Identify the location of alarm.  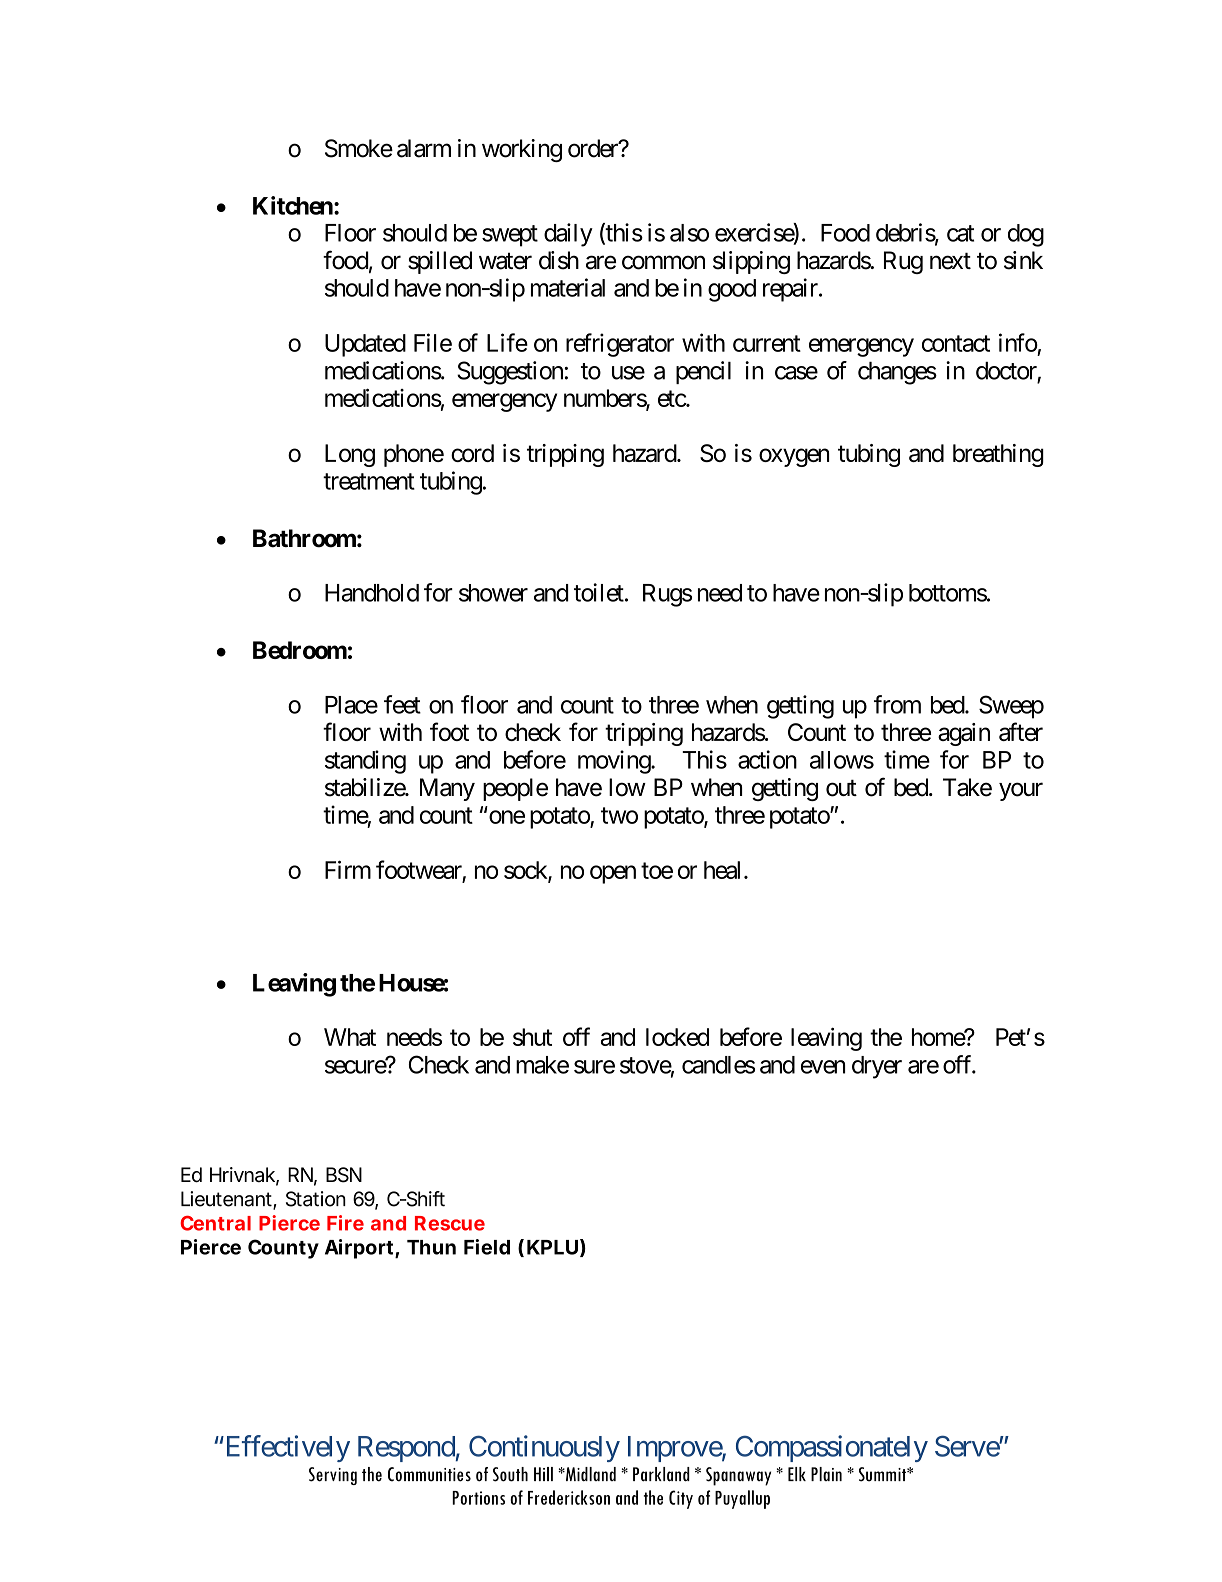
(424, 148).
